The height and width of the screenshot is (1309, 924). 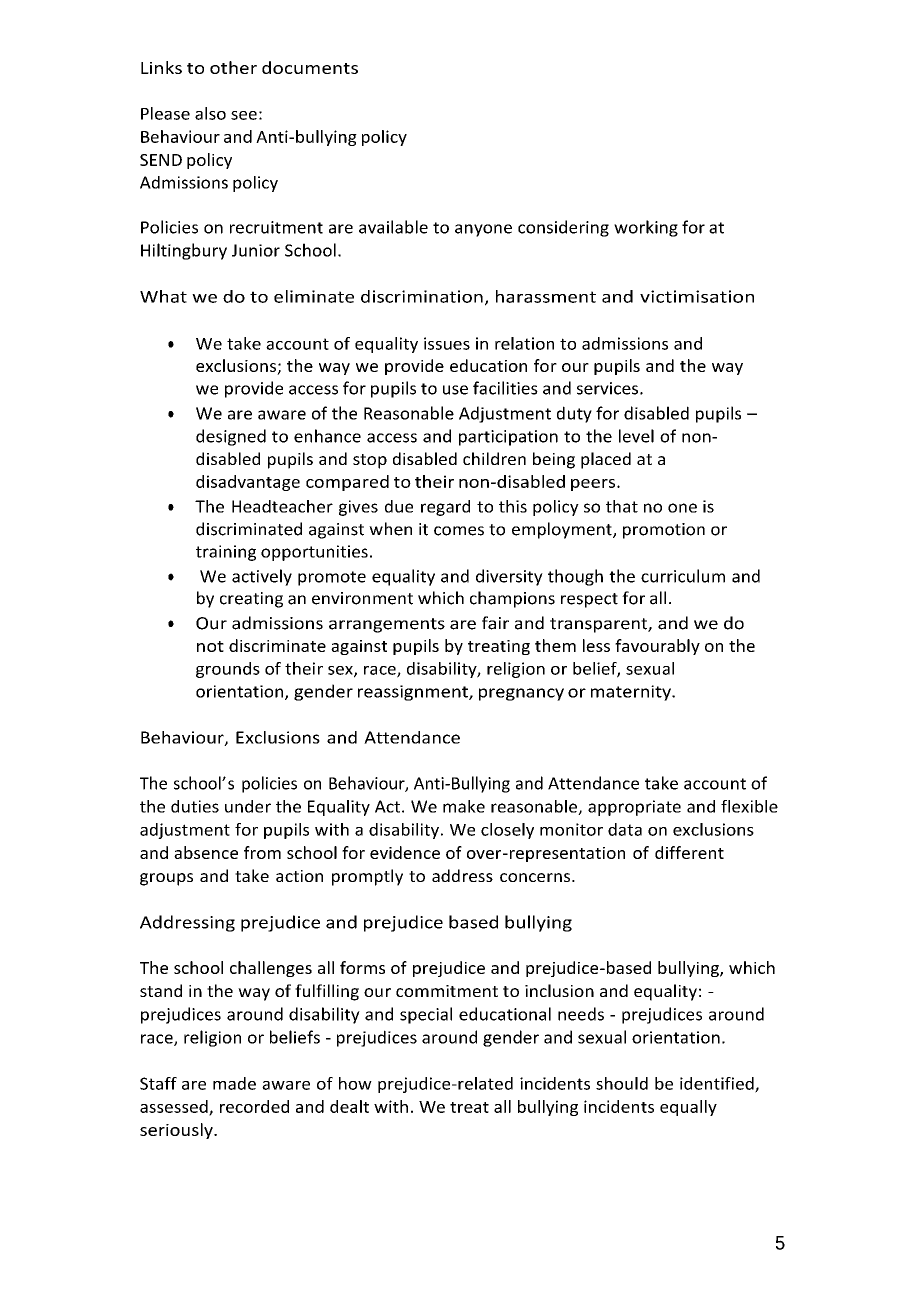 I want to click on issues, so click(x=447, y=343).
